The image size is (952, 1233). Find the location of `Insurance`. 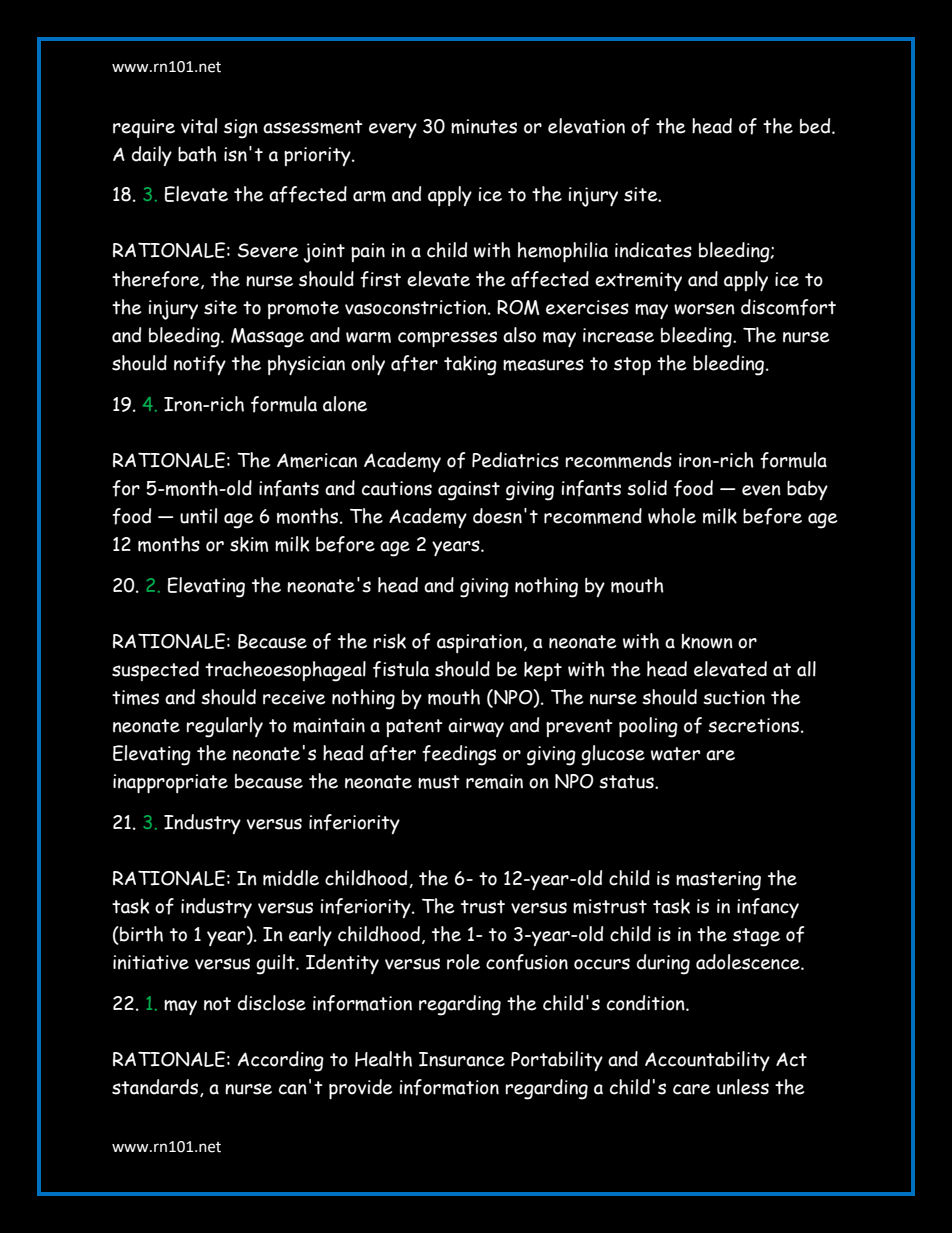

Insurance is located at coordinates (462, 1059).
